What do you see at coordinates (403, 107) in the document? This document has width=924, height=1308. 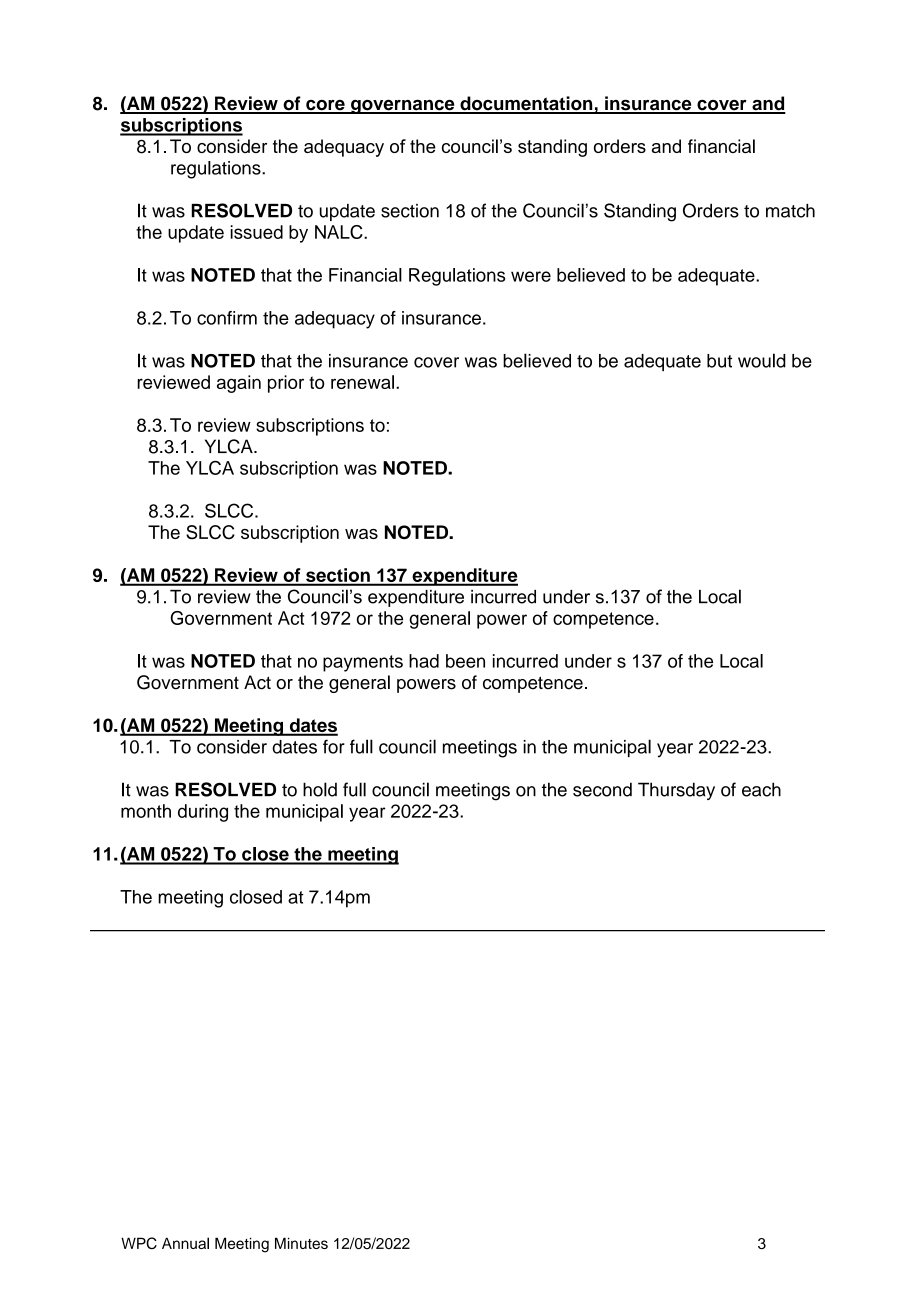 I see `governance` at bounding box center [403, 107].
